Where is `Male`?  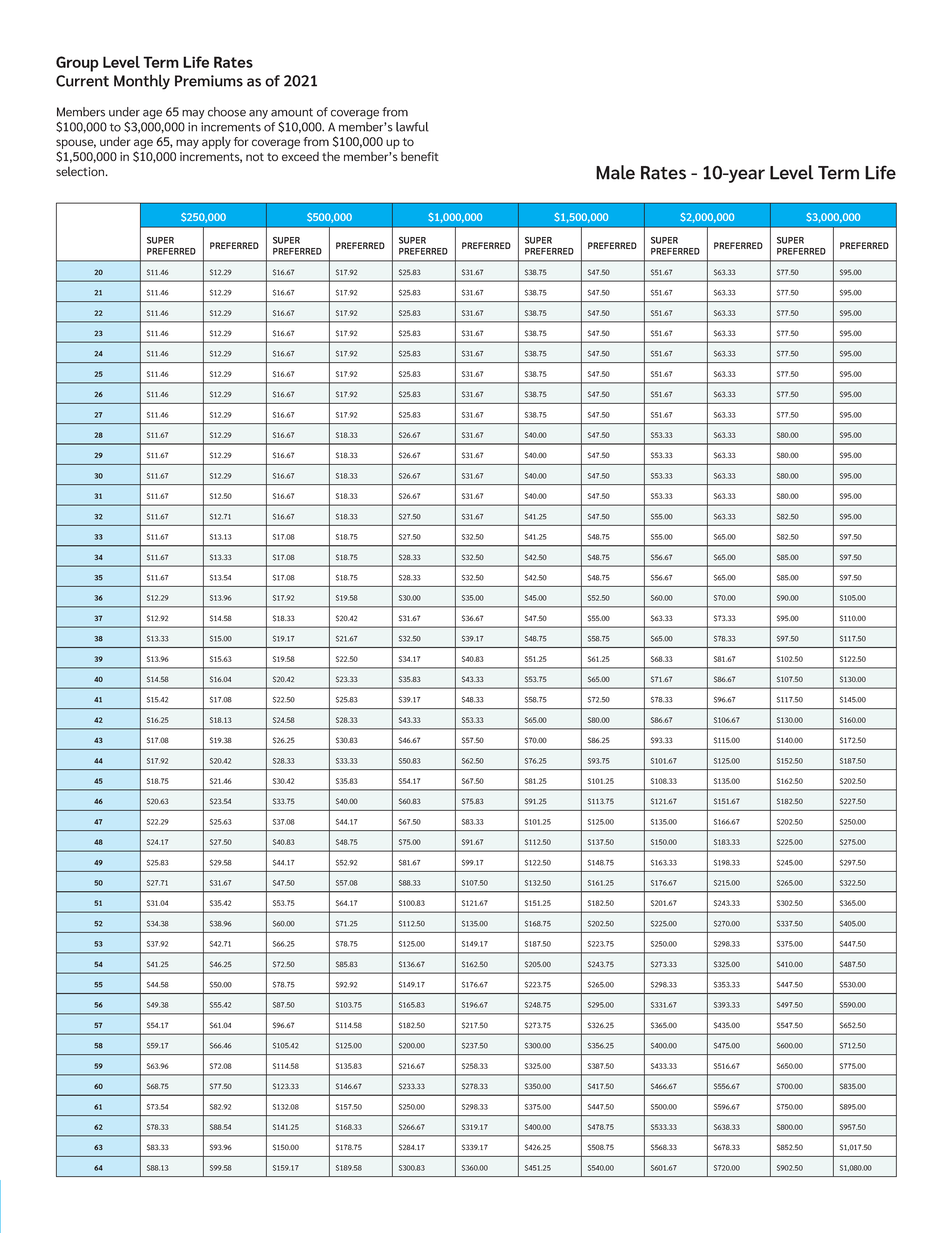
Male is located at coordinates (615, 172).
